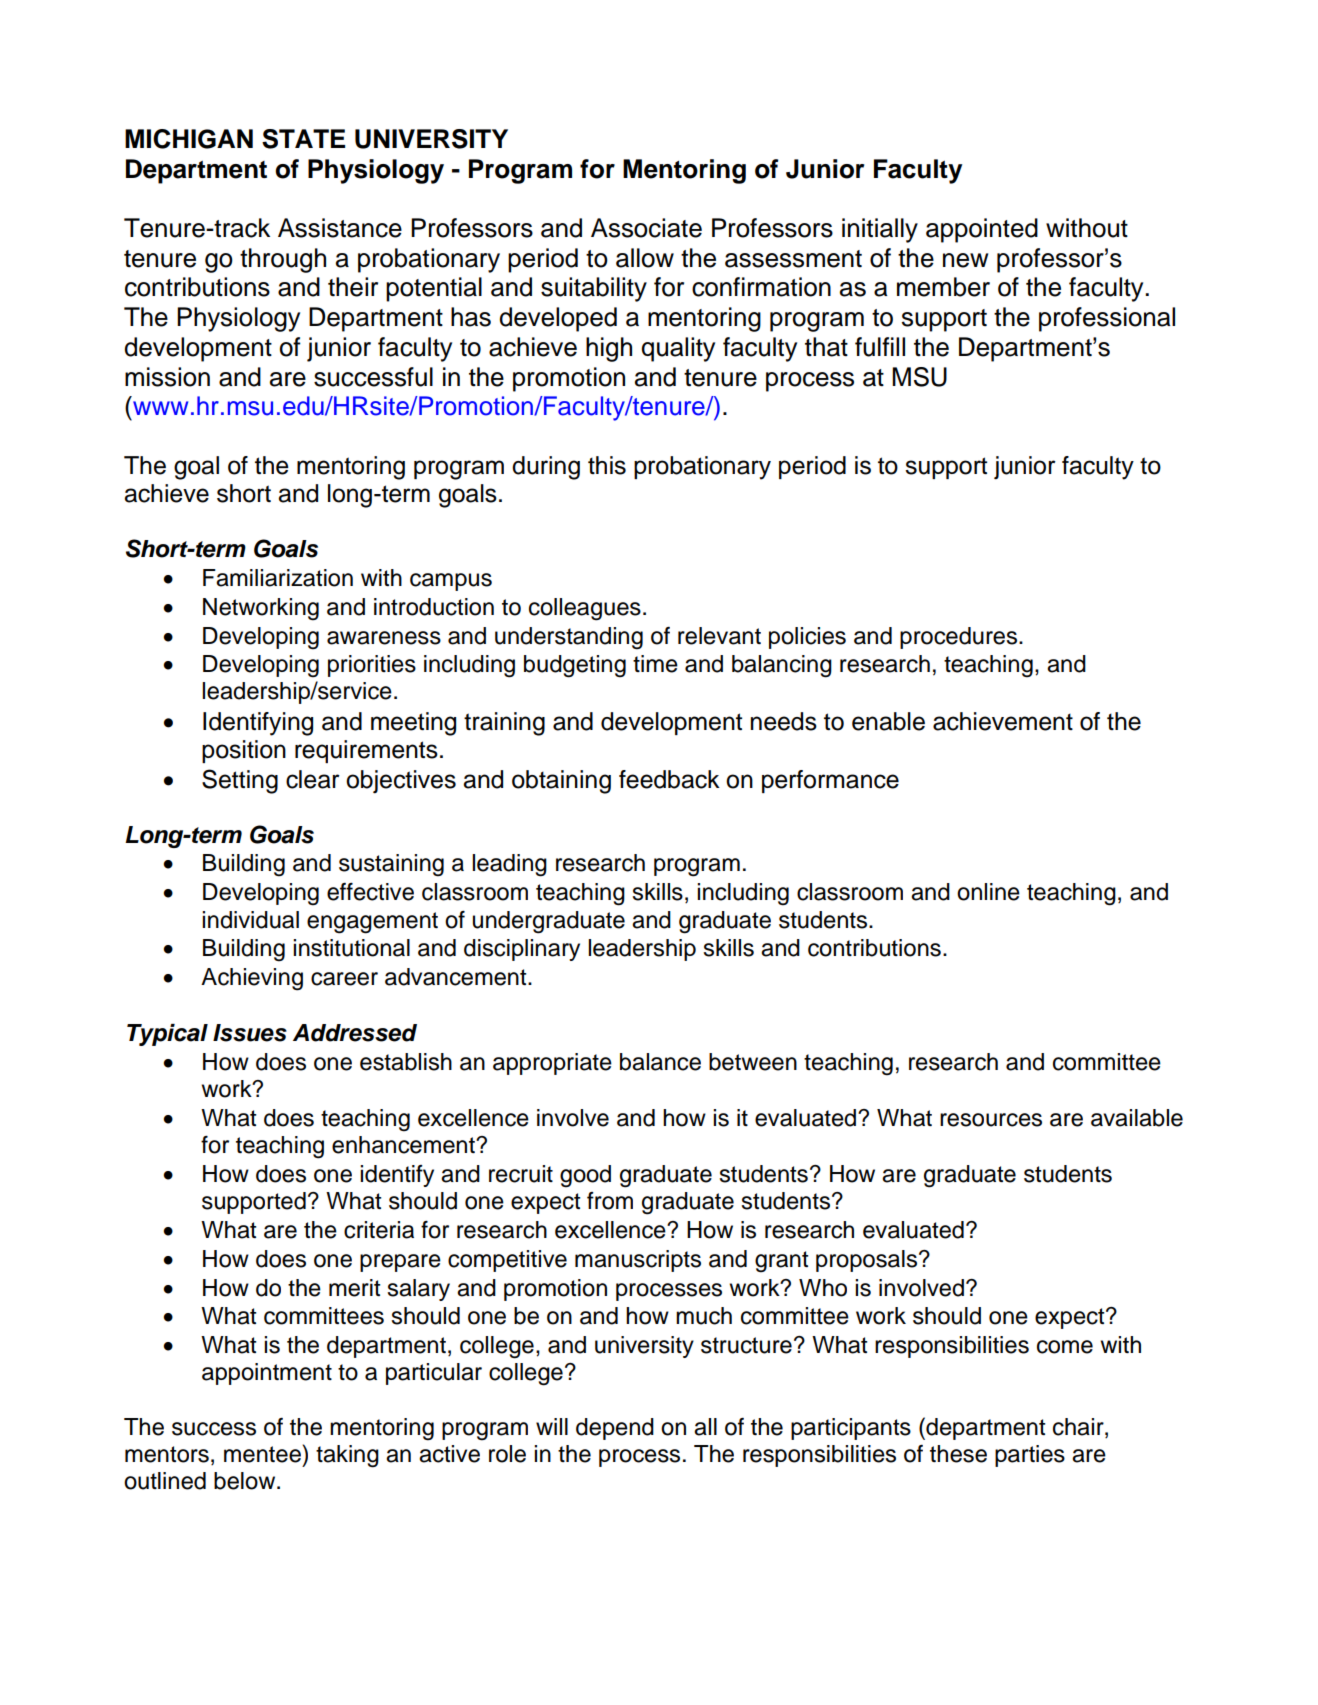 This page has width=1318, height=1705. Describe the element at coordinates (615, 1429) in the page. I see `depend` at that location.
